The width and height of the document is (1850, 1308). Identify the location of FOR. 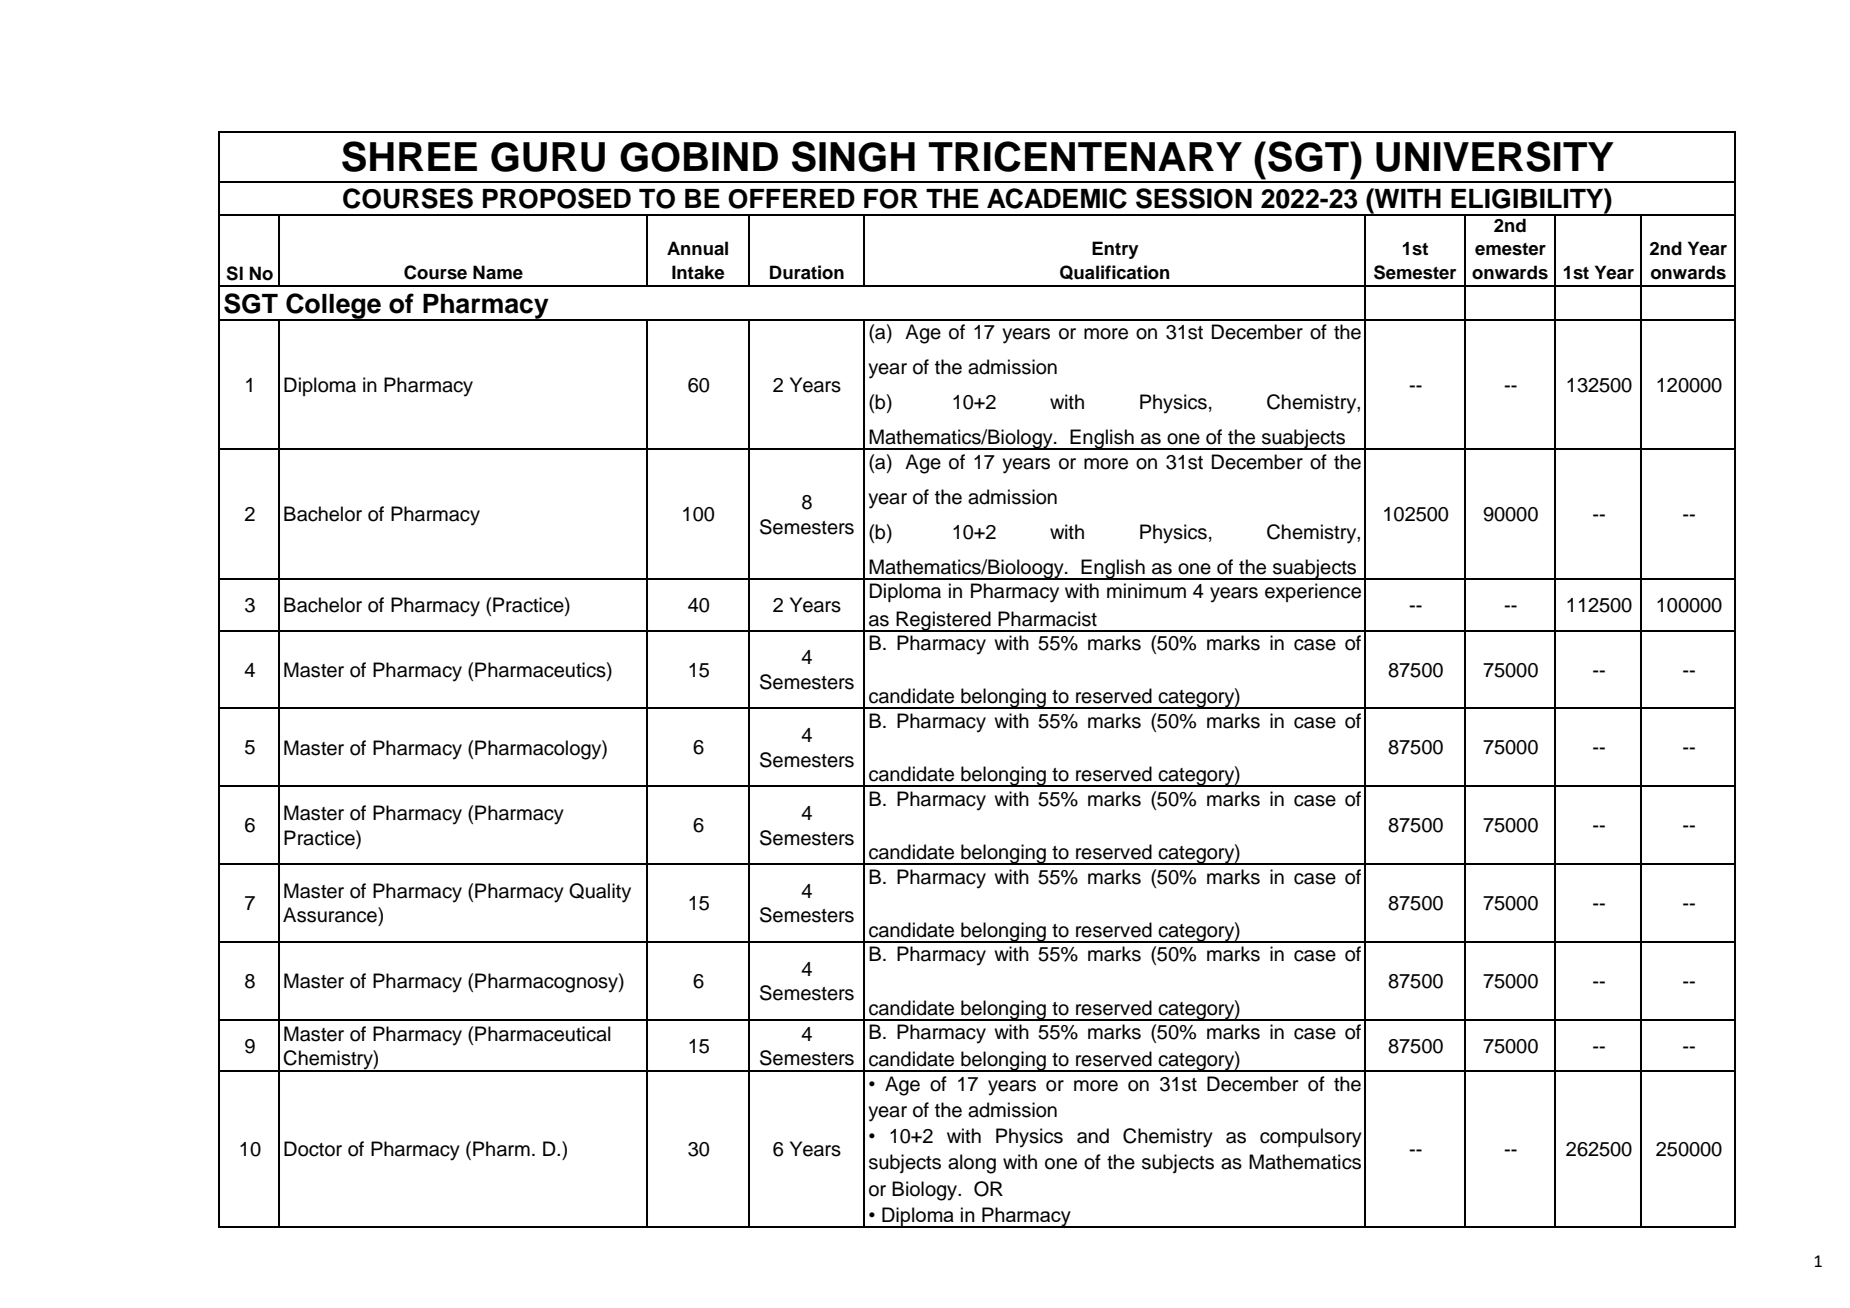
(891, 199).
